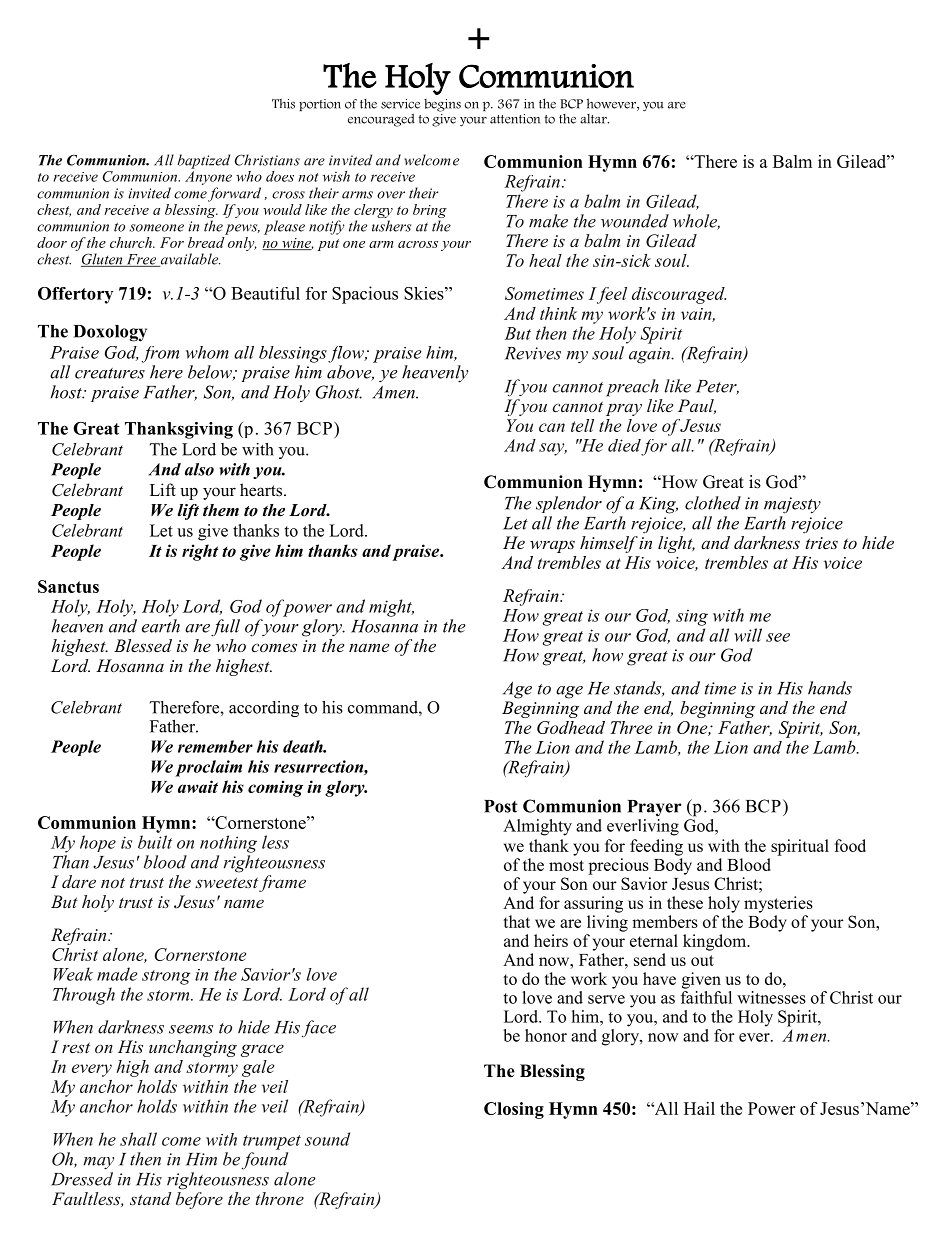 This image has height=1233, width=952. Describe the element at coordinates (208, 768) in the image. I see `proclaim` at that location.
